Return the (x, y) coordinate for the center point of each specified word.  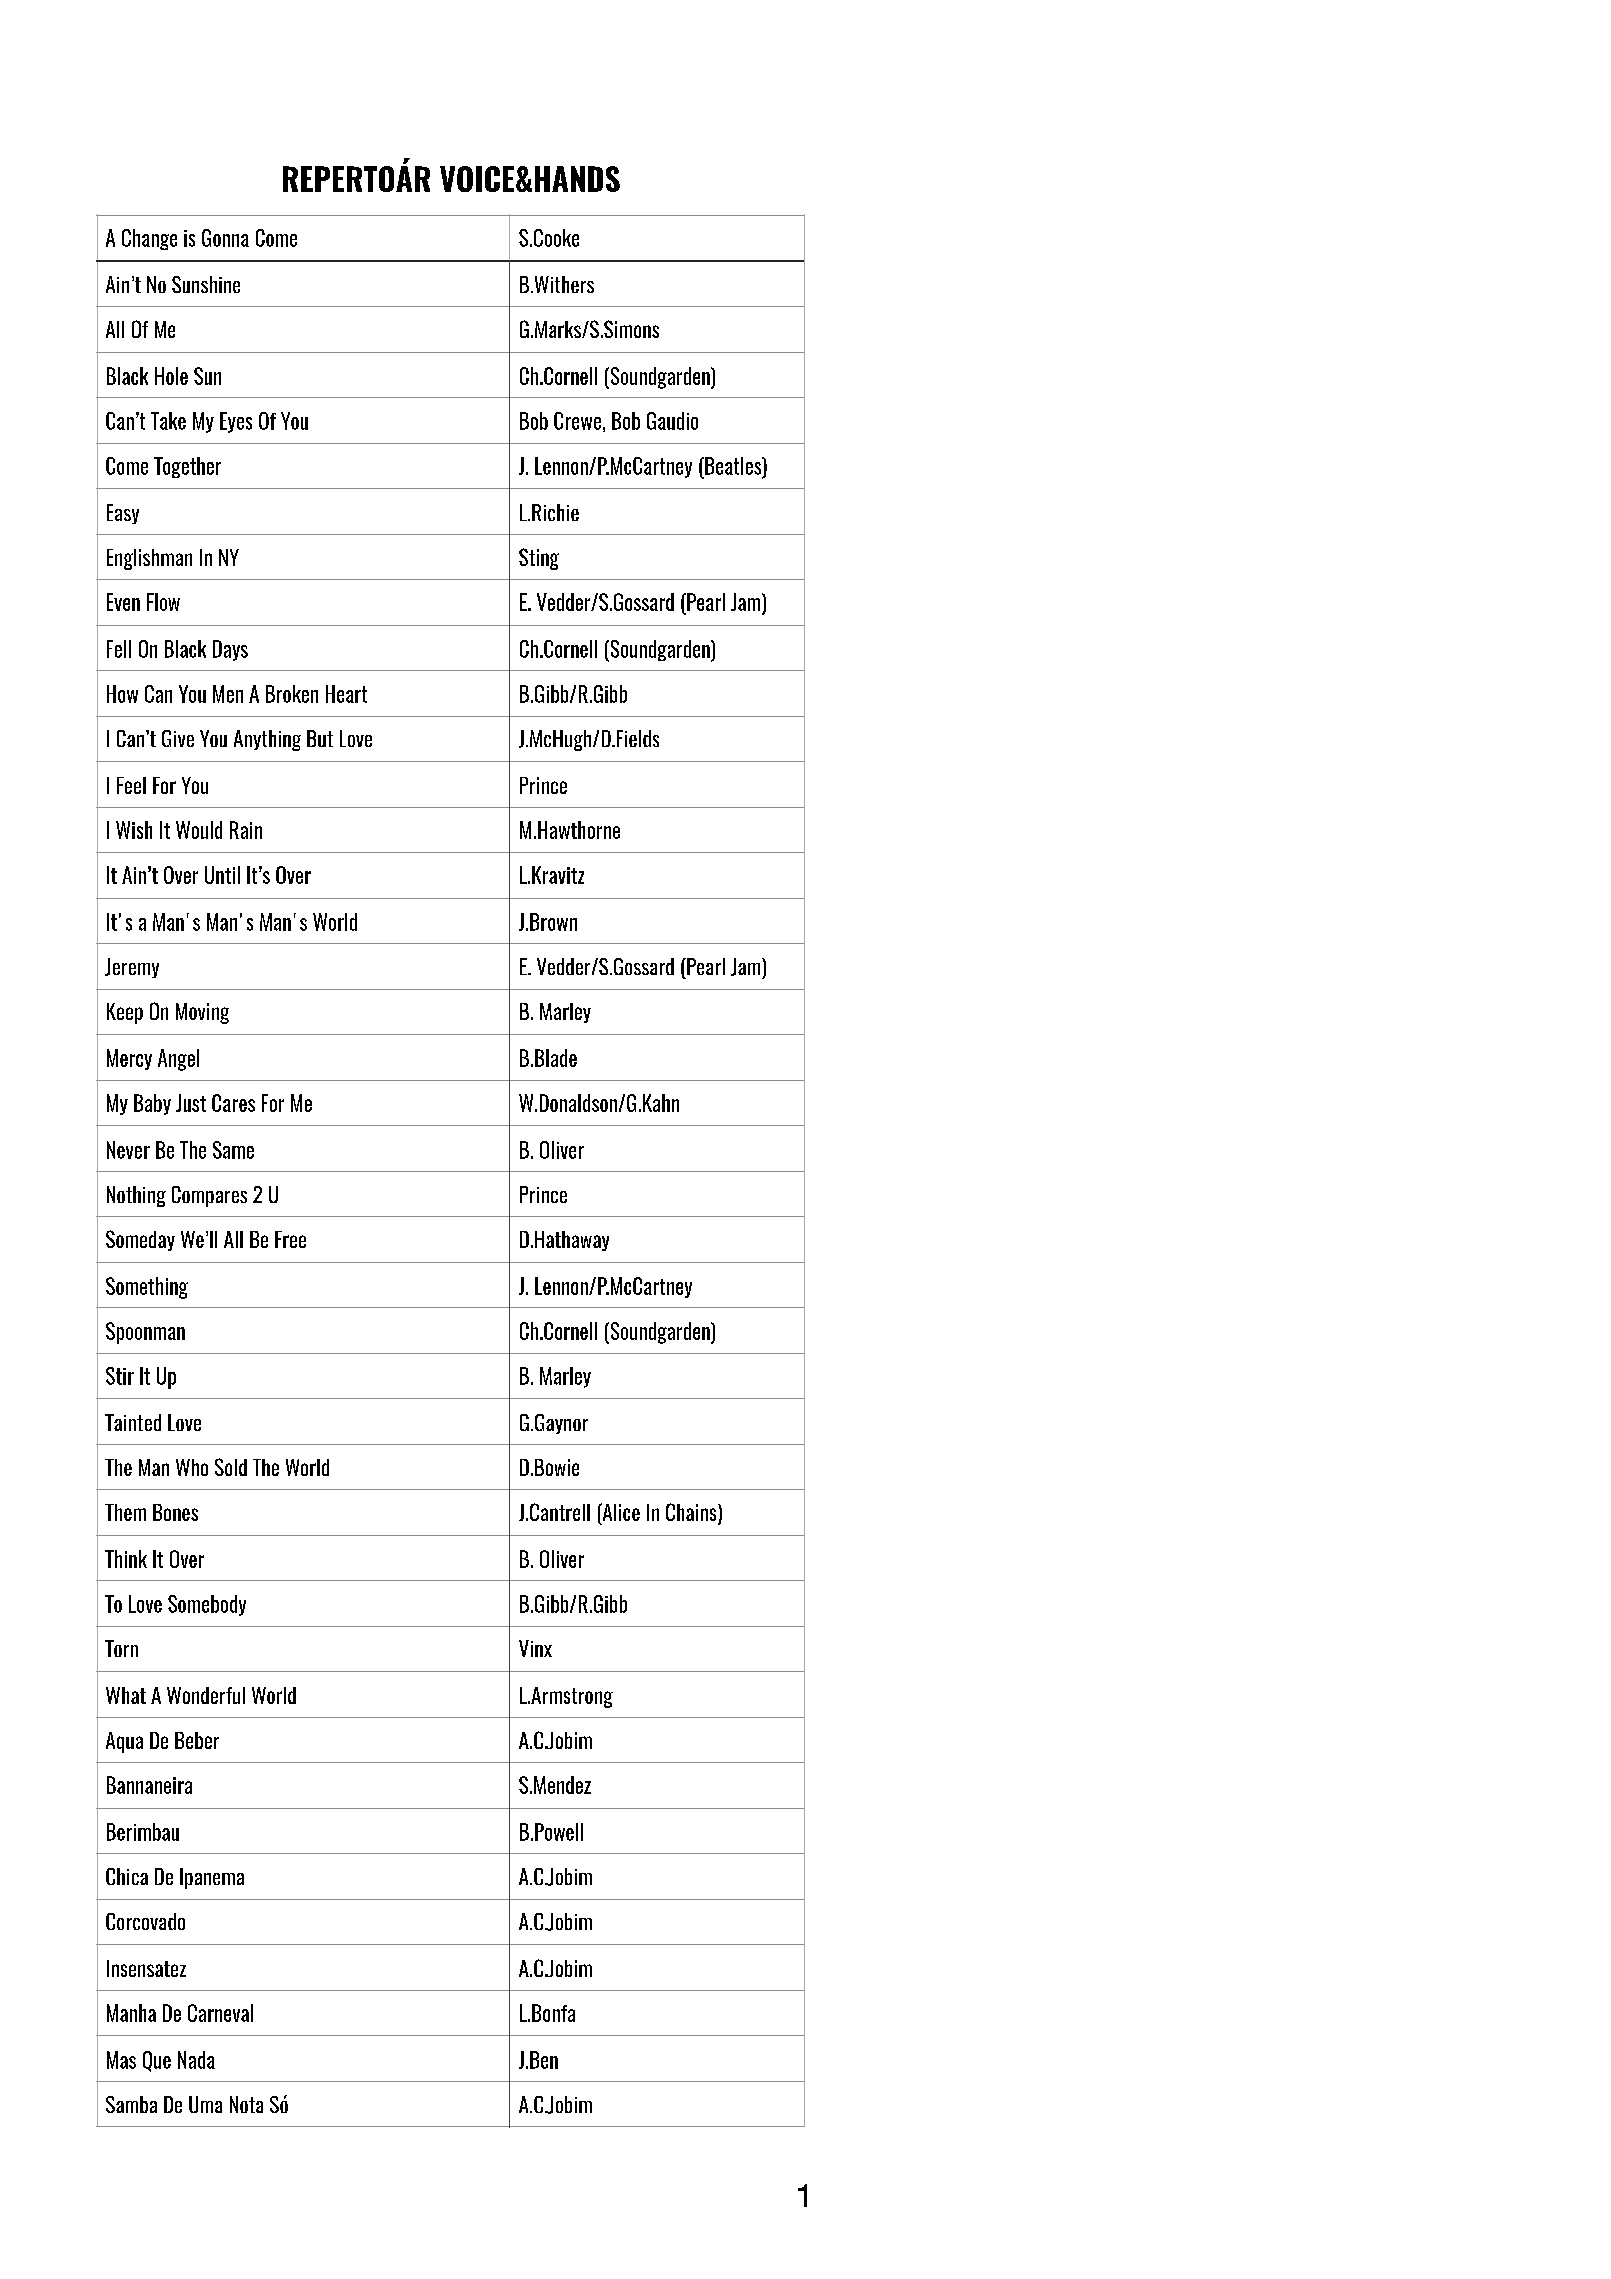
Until (222, 875)
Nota (246, 2104)
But (320, 738)
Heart (346, 694)
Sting (539, 559)
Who (192, 1467)
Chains (692, 1513)
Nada (196, 2060)
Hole (171, 376)
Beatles (733, 467)
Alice (620, 1513)
